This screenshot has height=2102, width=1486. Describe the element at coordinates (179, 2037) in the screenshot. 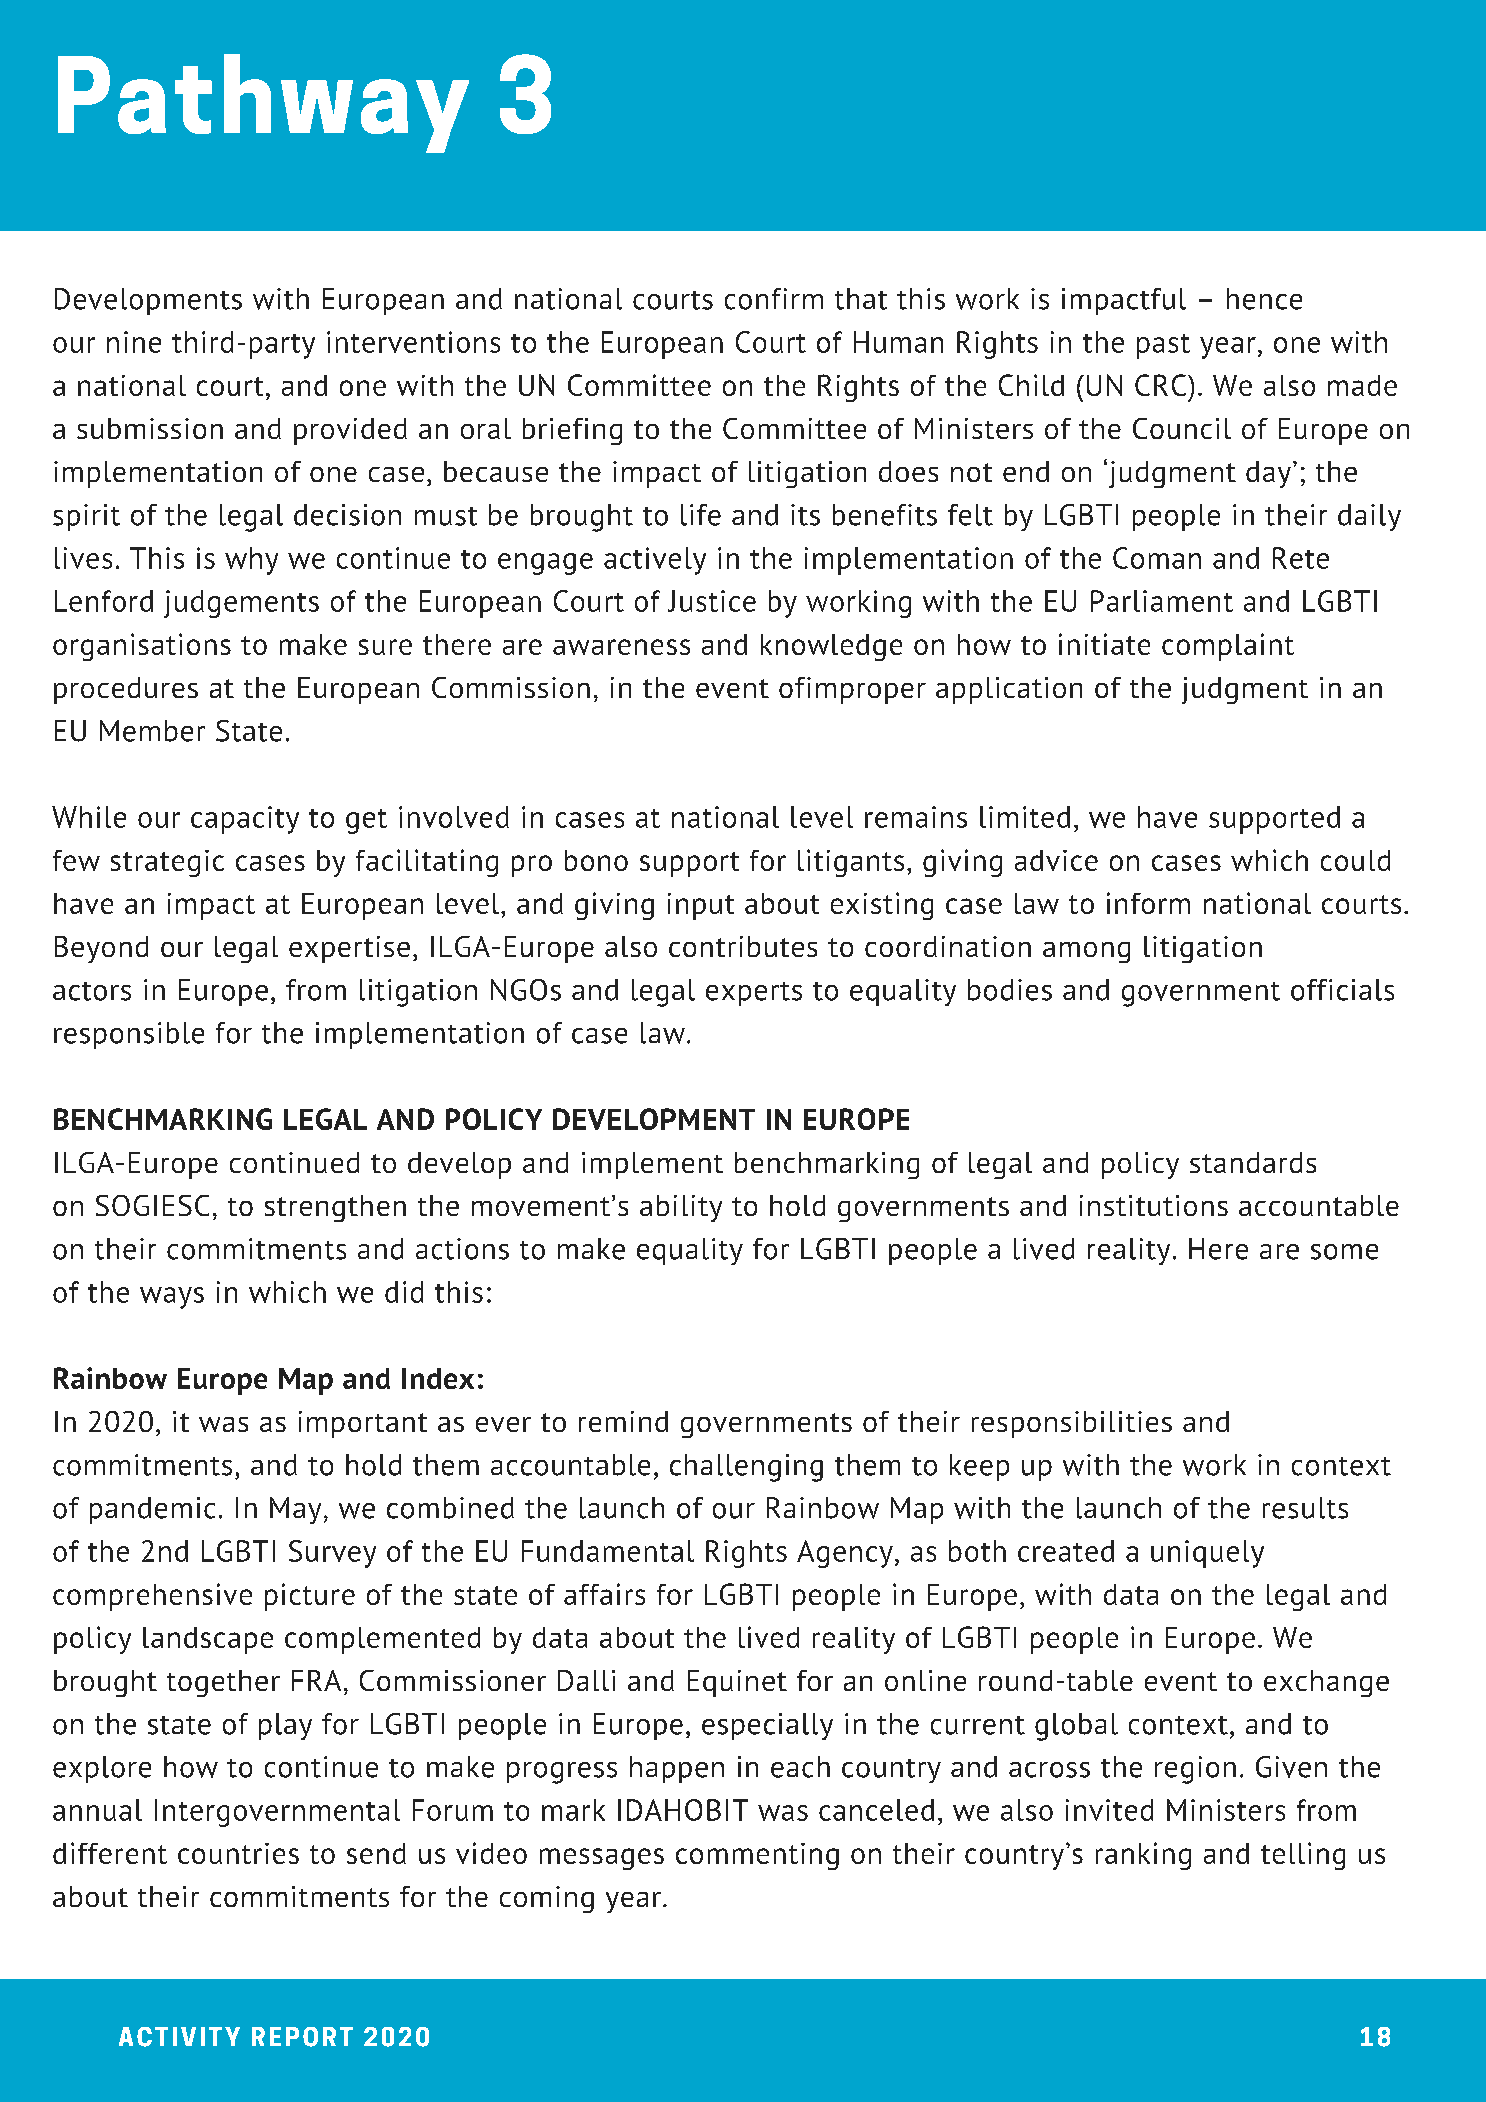

I see `ACTIVITY` at that location.
